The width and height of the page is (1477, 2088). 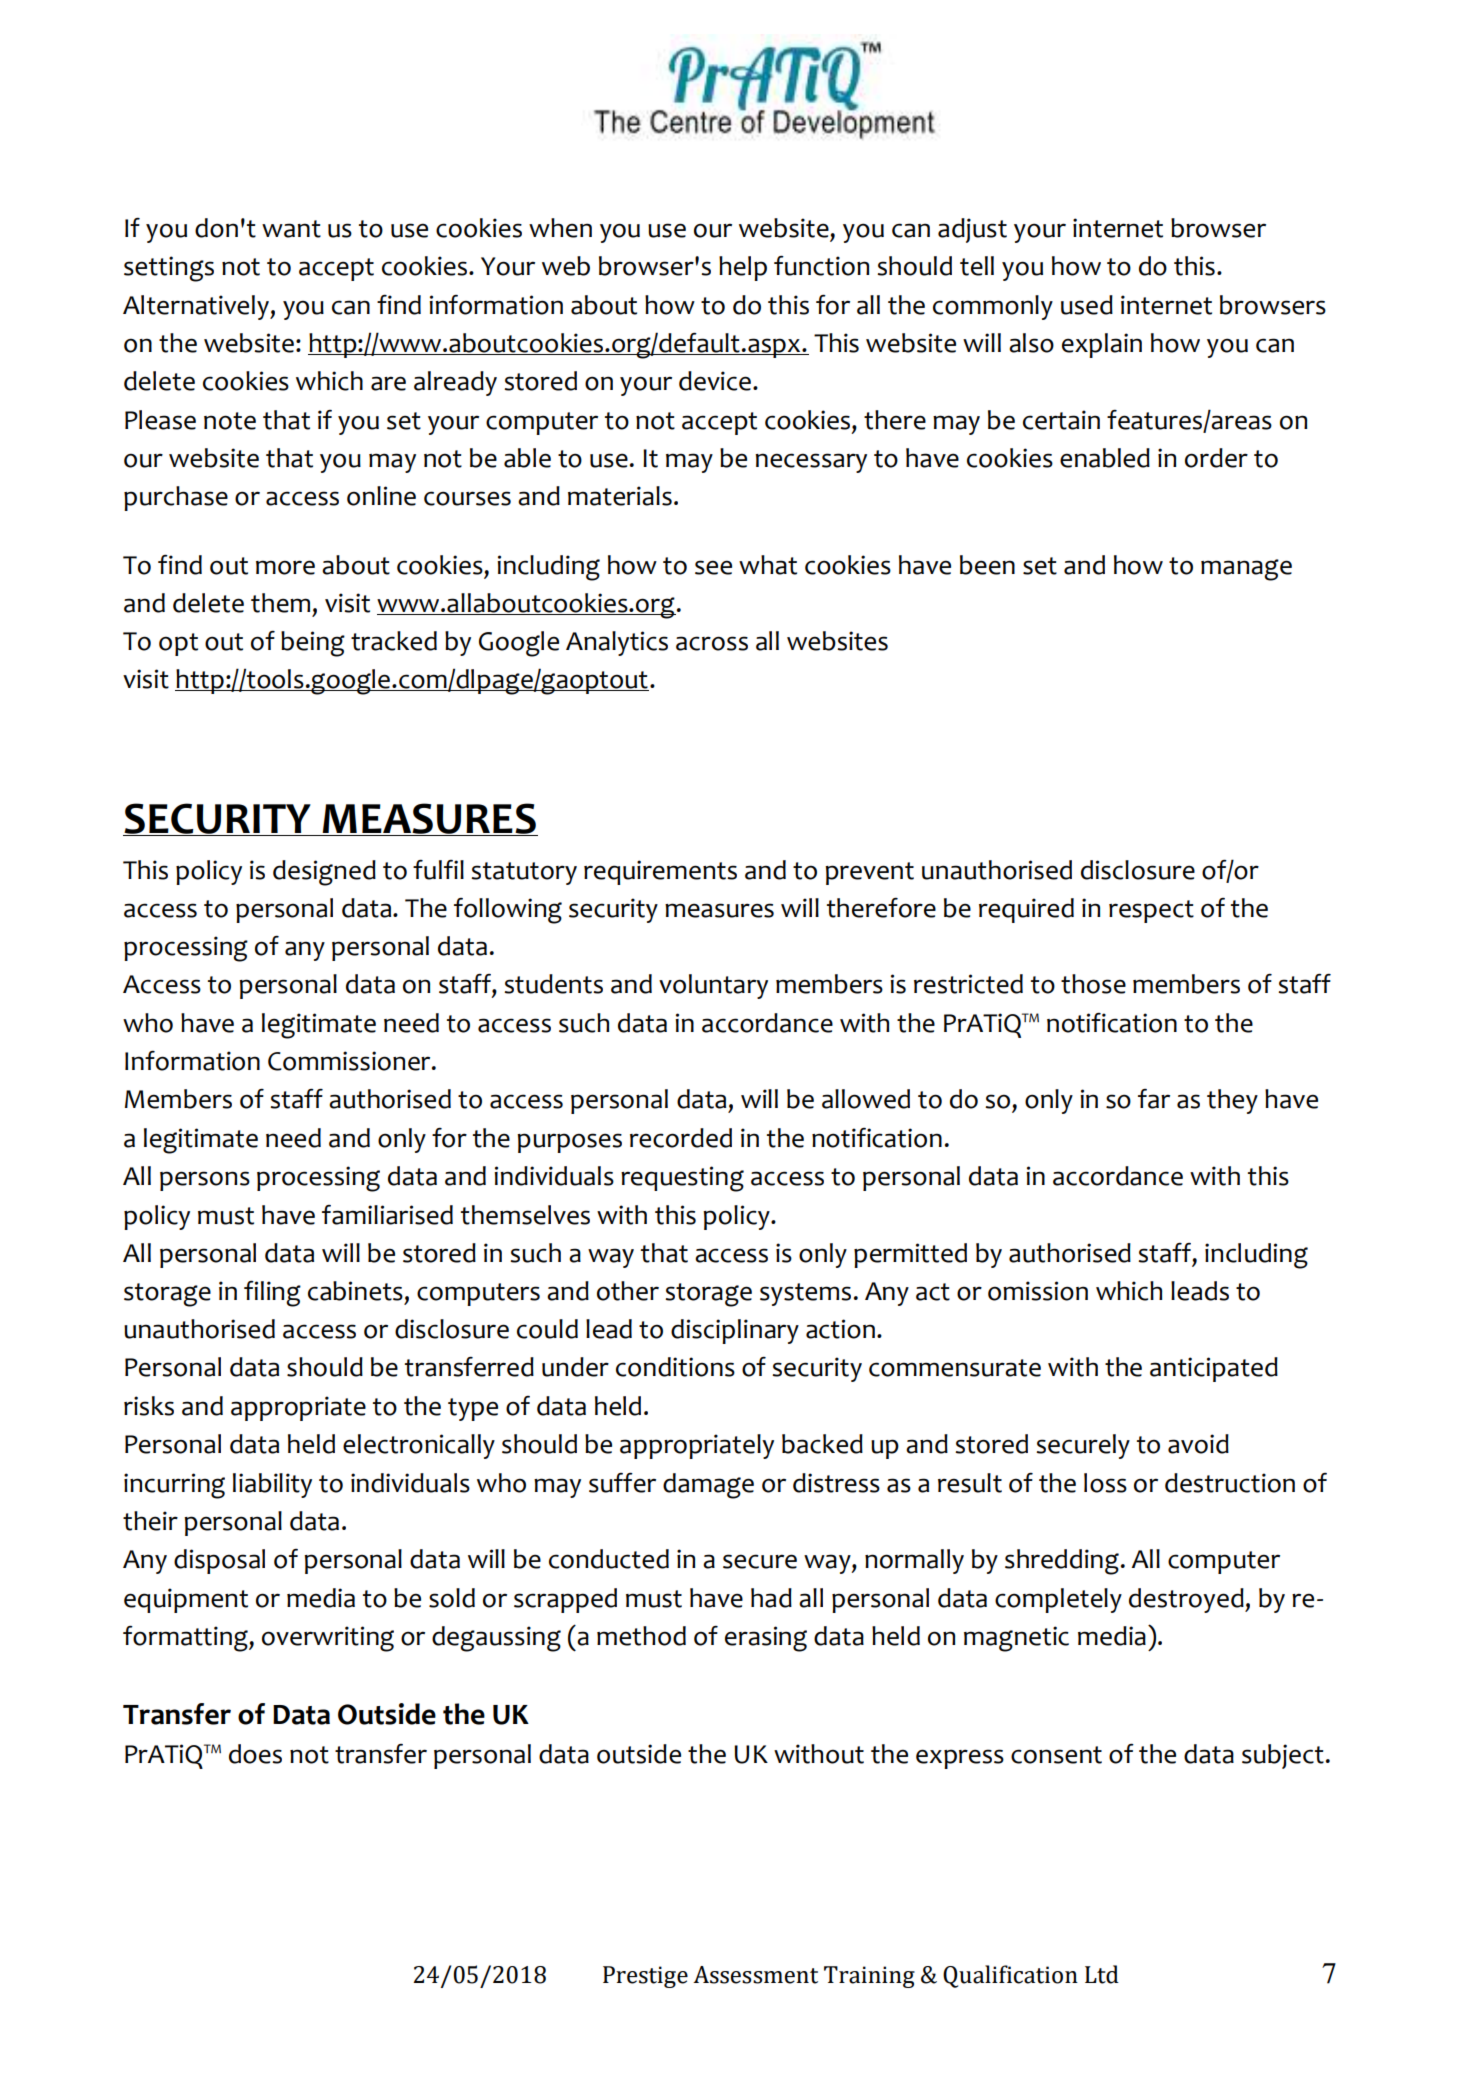 What do you see at coordinates (272, 1294) in the page?
I see `filing` at bounding box center [272, 1294].
